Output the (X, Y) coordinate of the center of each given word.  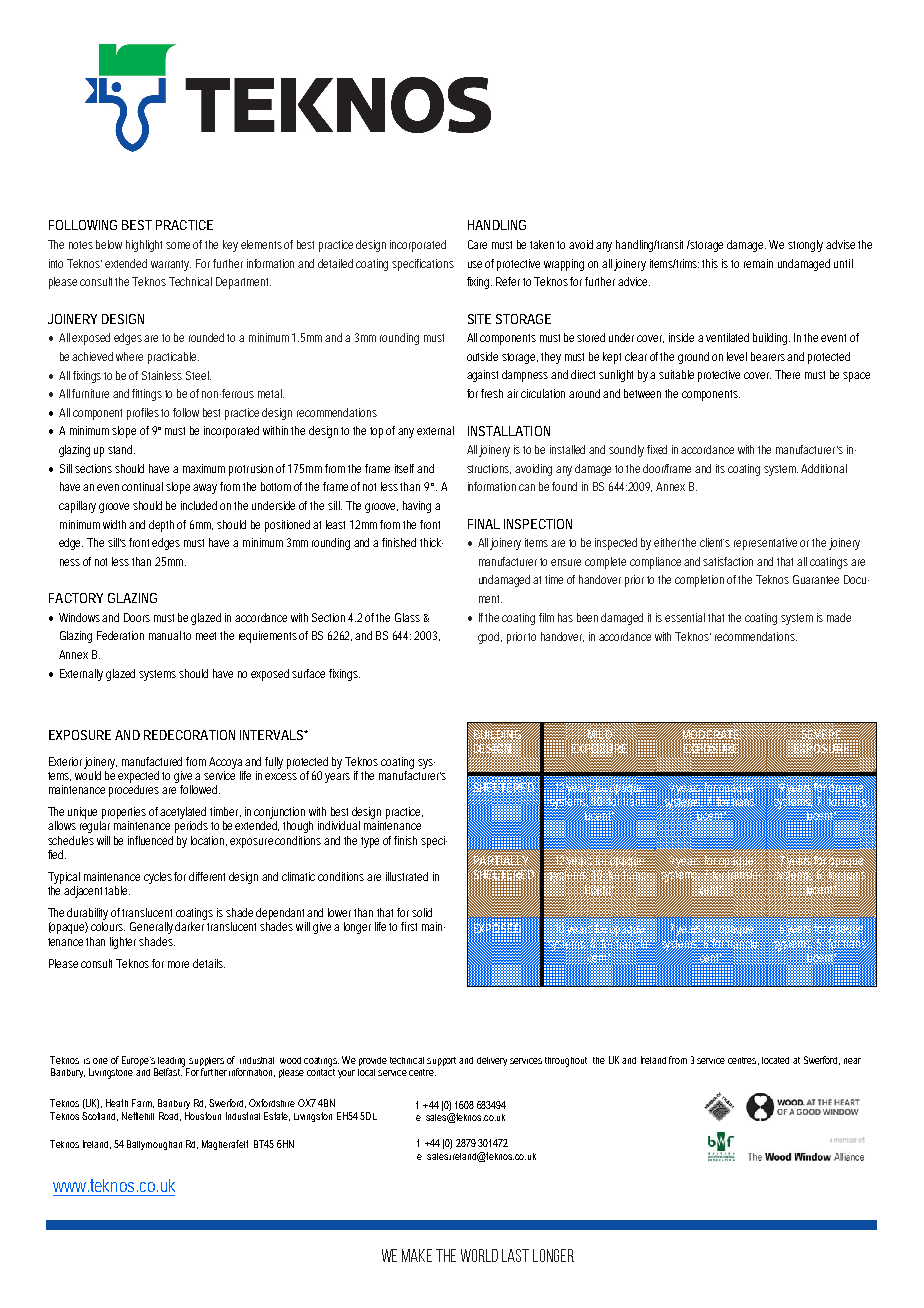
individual (339, 825)
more (178, 964)
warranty (171, 265)
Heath (117, 1103)
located (775, 1060)
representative (765, 544)
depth (161, 526)
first (409, 926)
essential (685, 617)
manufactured (152, 761)
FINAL (484, 524)
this (710, 263)
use (475, 264)
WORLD (479, 1255)
